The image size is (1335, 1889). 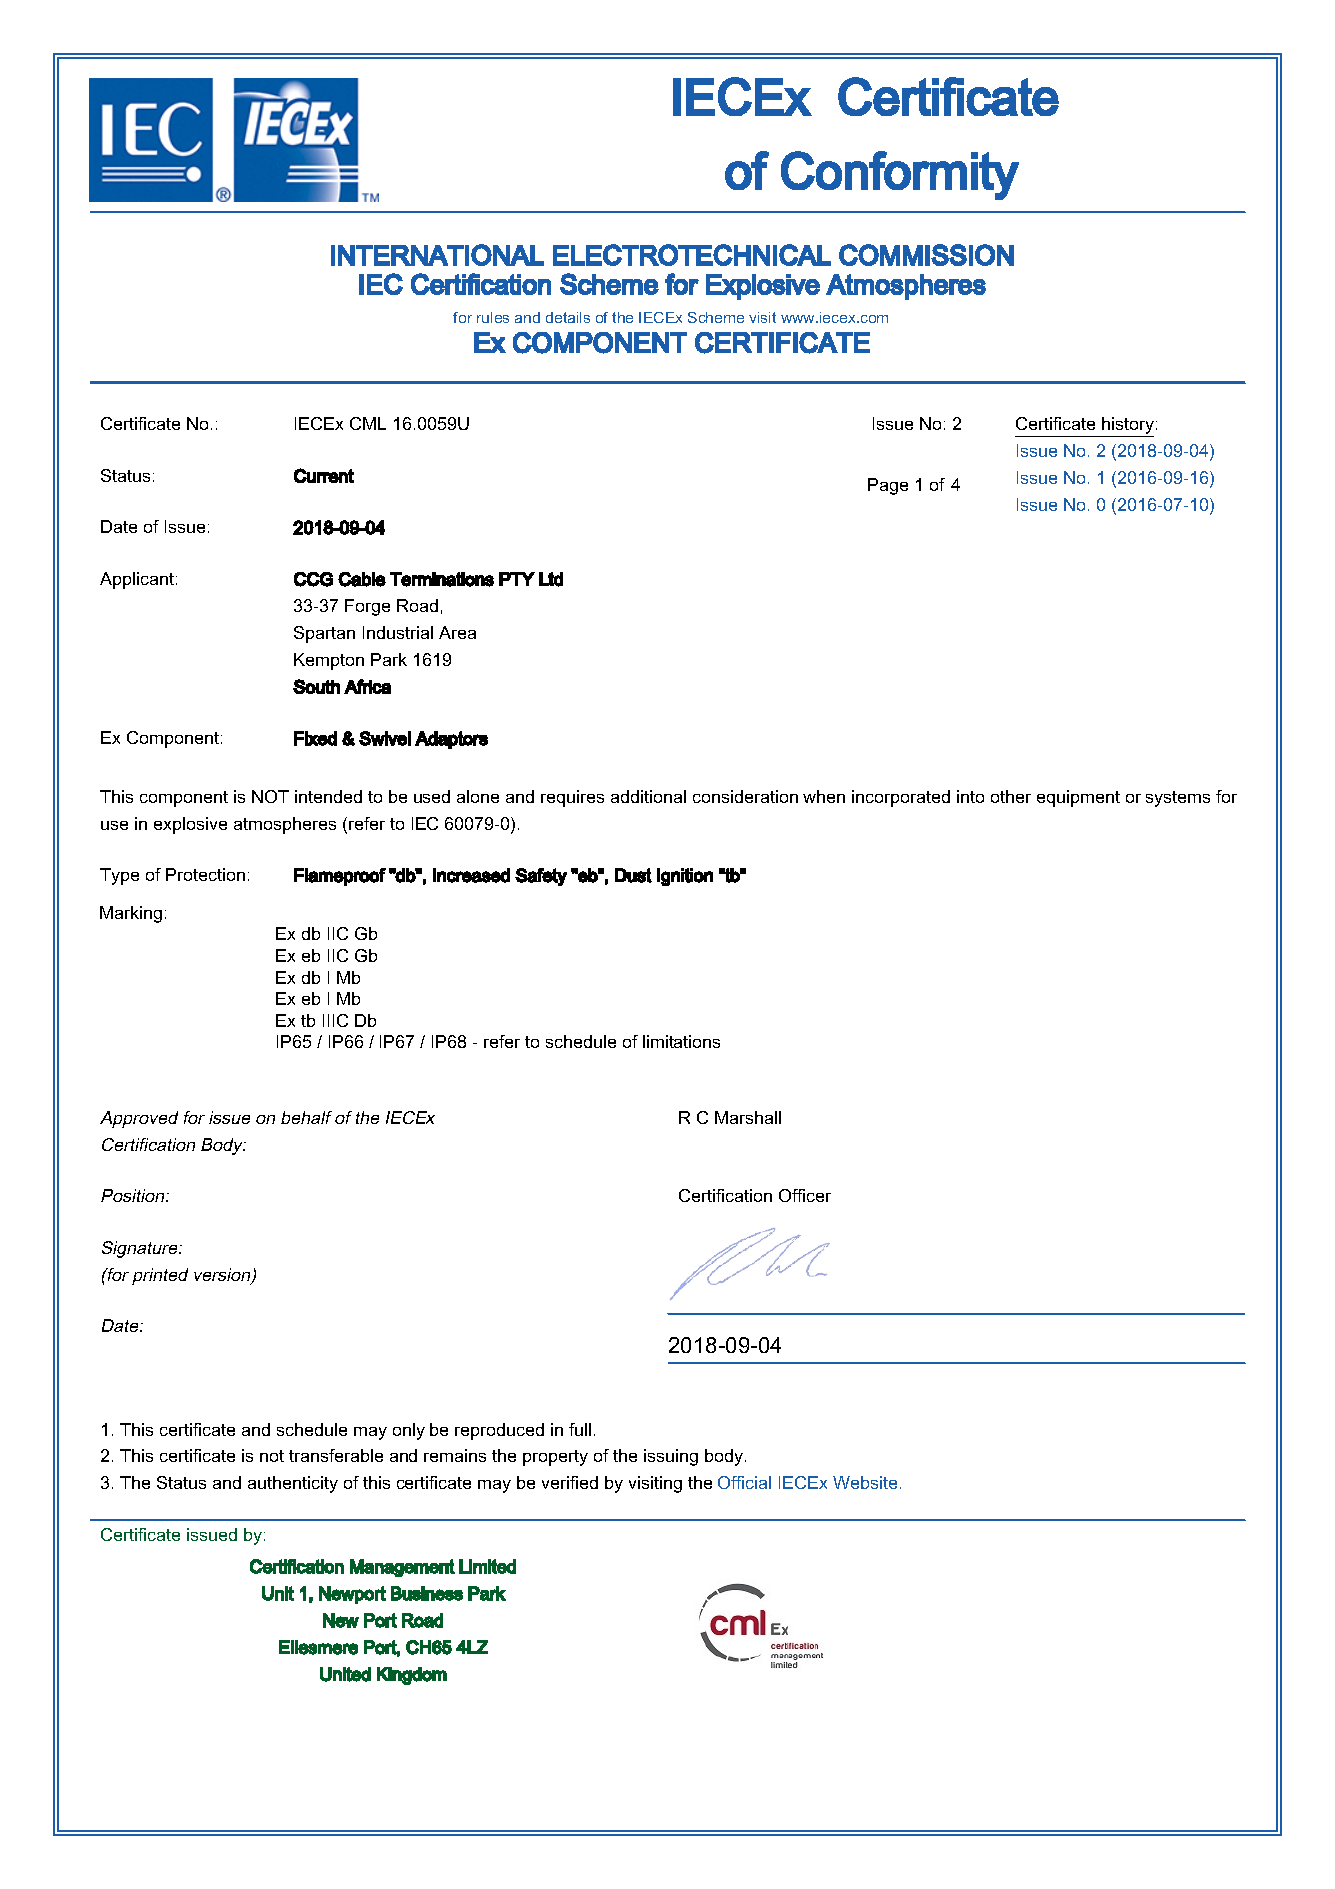 I want to click on COMMISSION, so click(x=926, y=255).
